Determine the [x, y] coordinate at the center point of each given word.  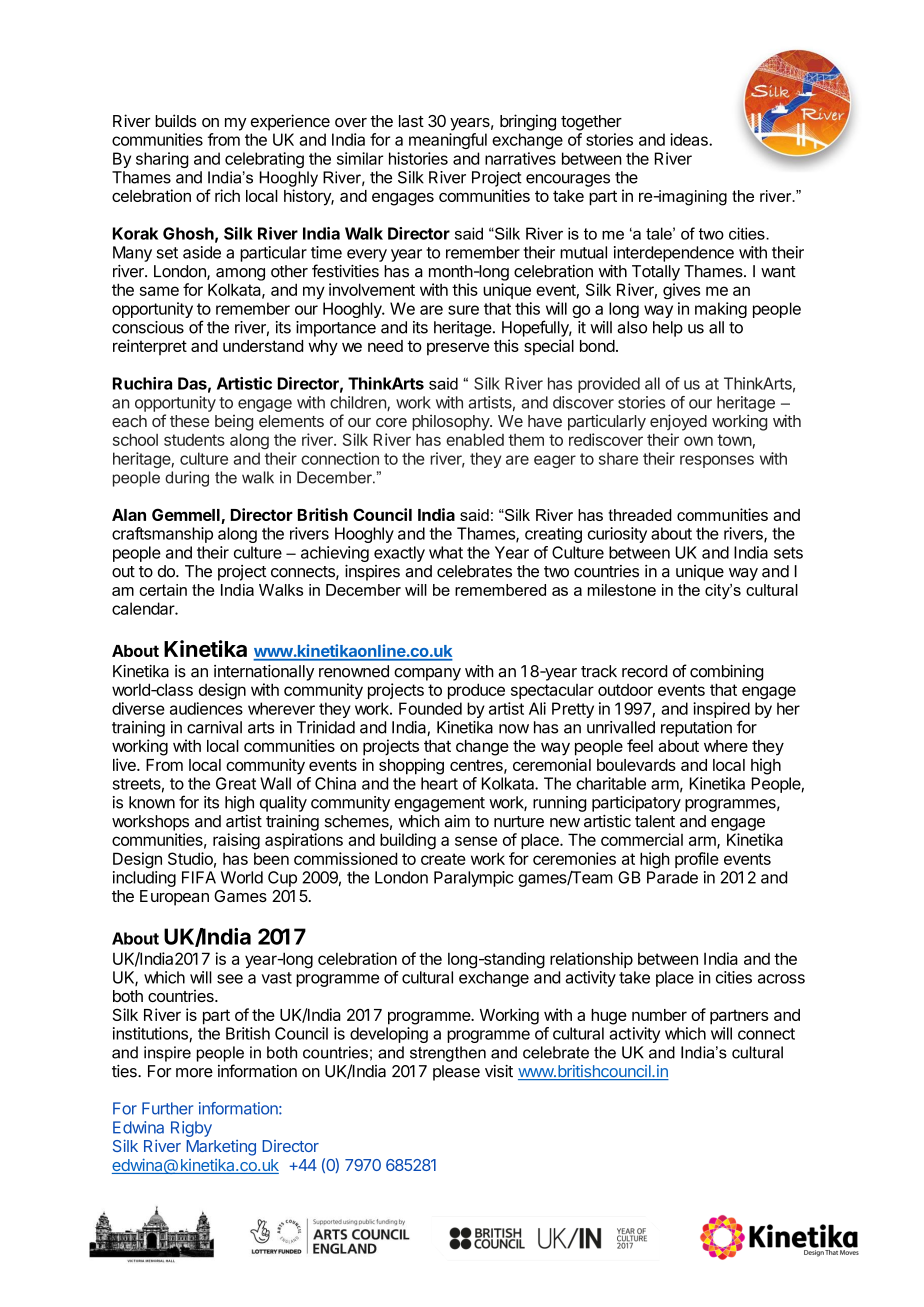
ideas [690, 139]
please [456, 1073]
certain [163, 590]
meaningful [448, 141]
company [427, 674]
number [659, 1015]
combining [727, 673]
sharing [162, 160]
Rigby [191, 1129]
